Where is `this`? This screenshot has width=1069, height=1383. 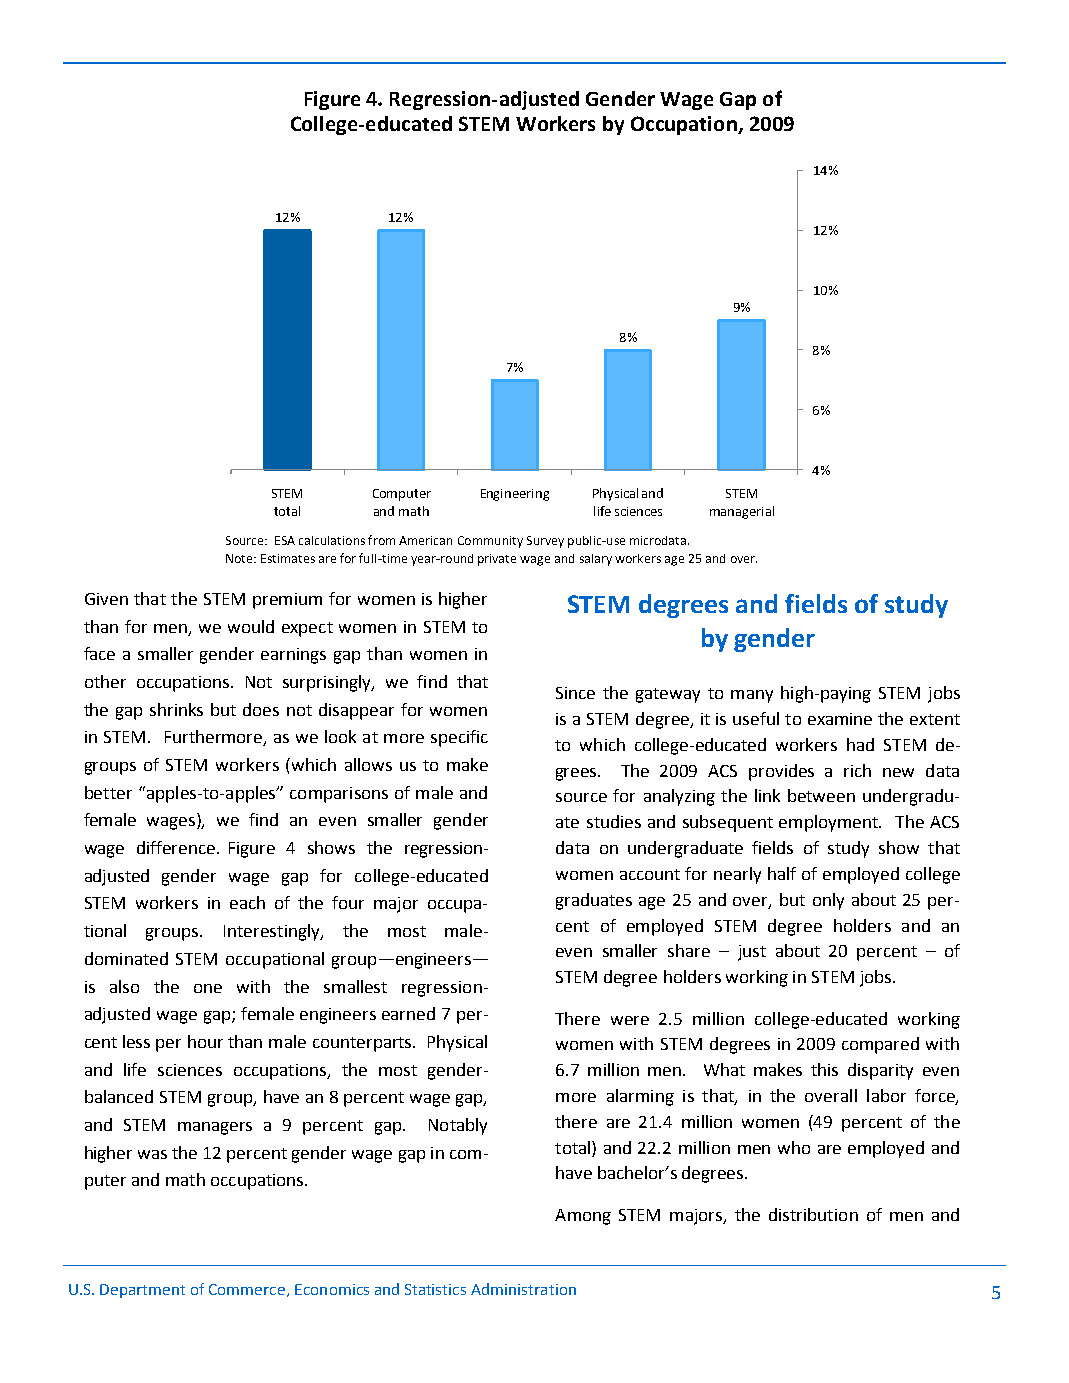
this is located at coordinates (824, 1069).
